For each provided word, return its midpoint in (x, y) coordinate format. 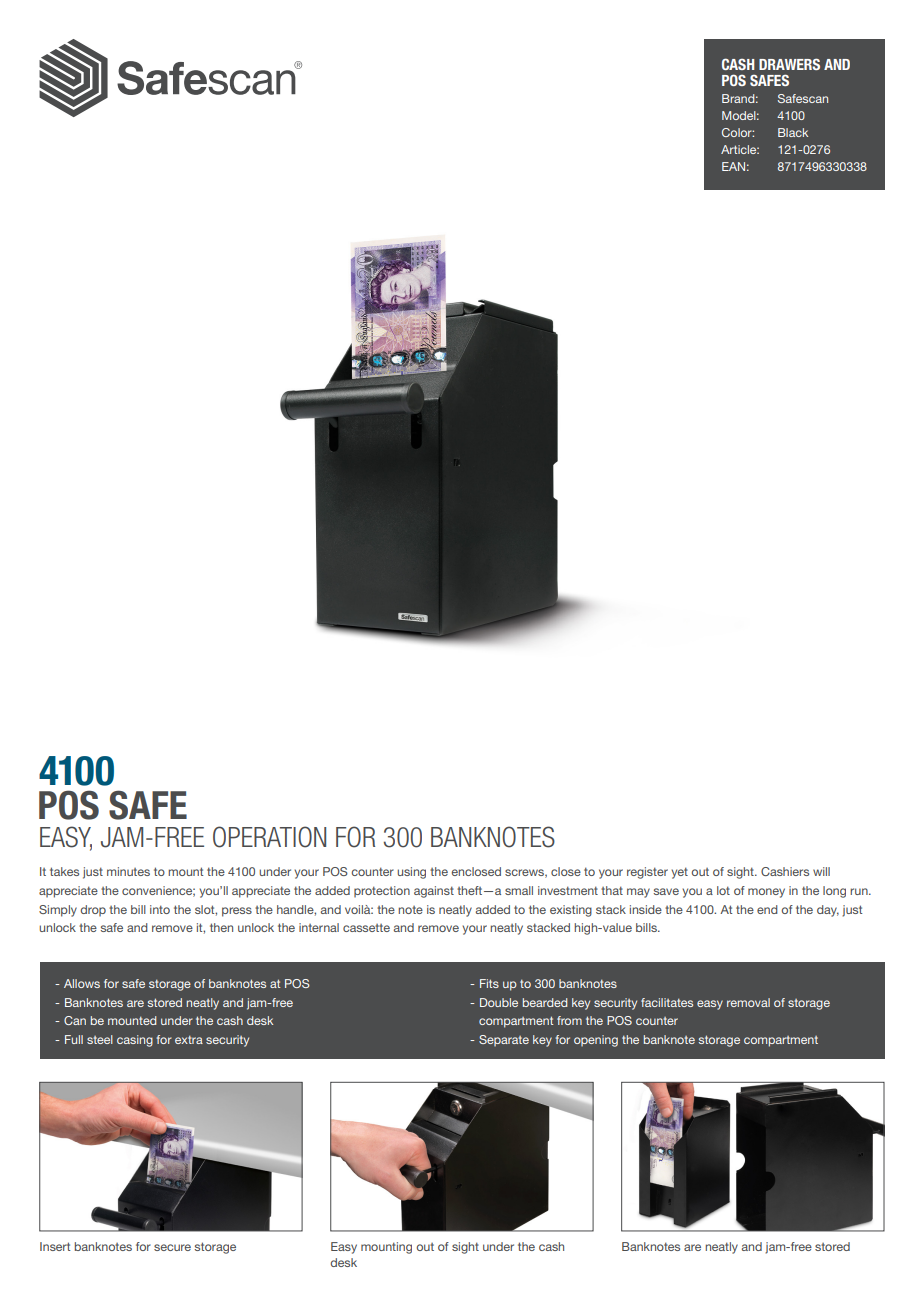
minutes (128, 871)
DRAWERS (789, 64)
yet (679, 873)
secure (172, 1247)
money (766, 893)
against (434, 892)
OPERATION (269, 837)
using (411, 873)
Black (793, 132)
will (821, 871)
